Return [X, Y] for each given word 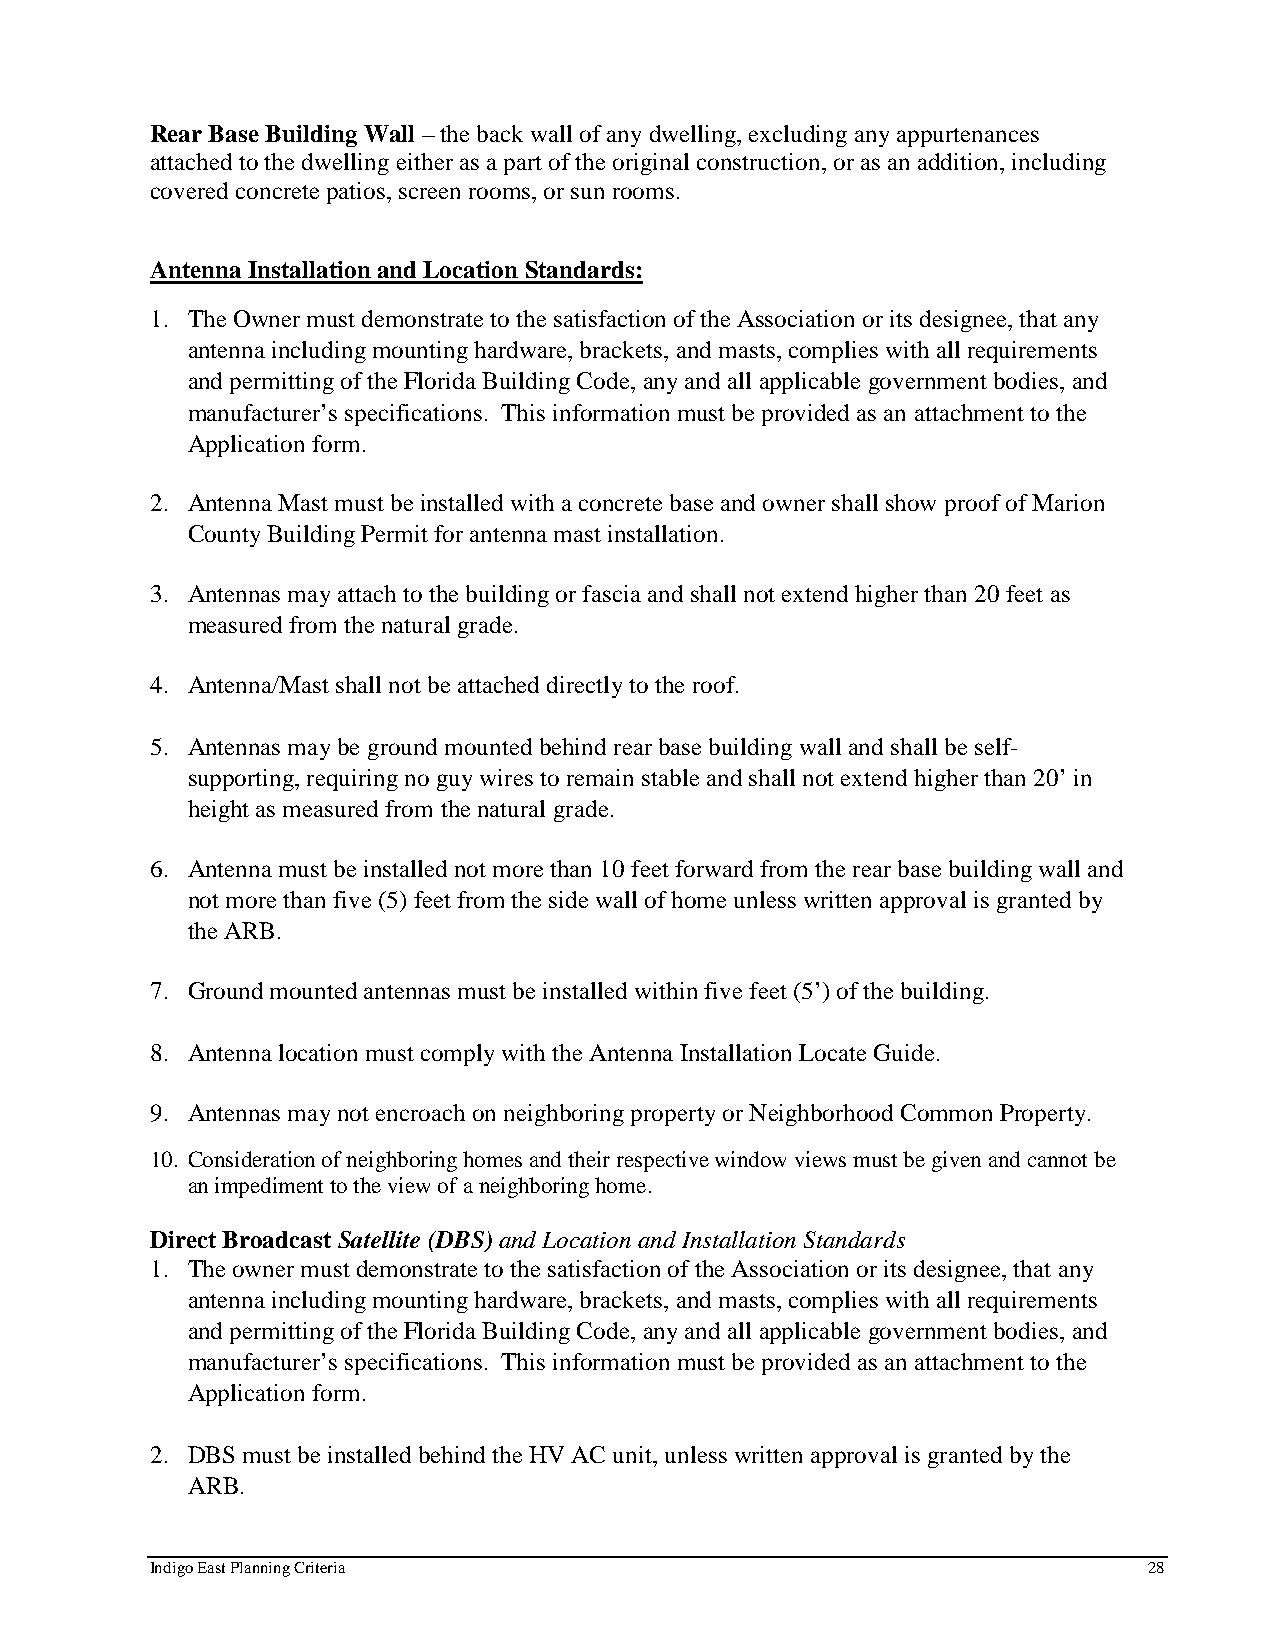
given [956, 1161]
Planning [260, 1569]
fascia [611, 593]
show [911, 502]
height [218, 811]
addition [960, 161]
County [224, 536]
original [651, 164]
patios [357, 193]
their [589, 1159]
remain [600, 777]
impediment [269, 1187]
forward [714, 868]
